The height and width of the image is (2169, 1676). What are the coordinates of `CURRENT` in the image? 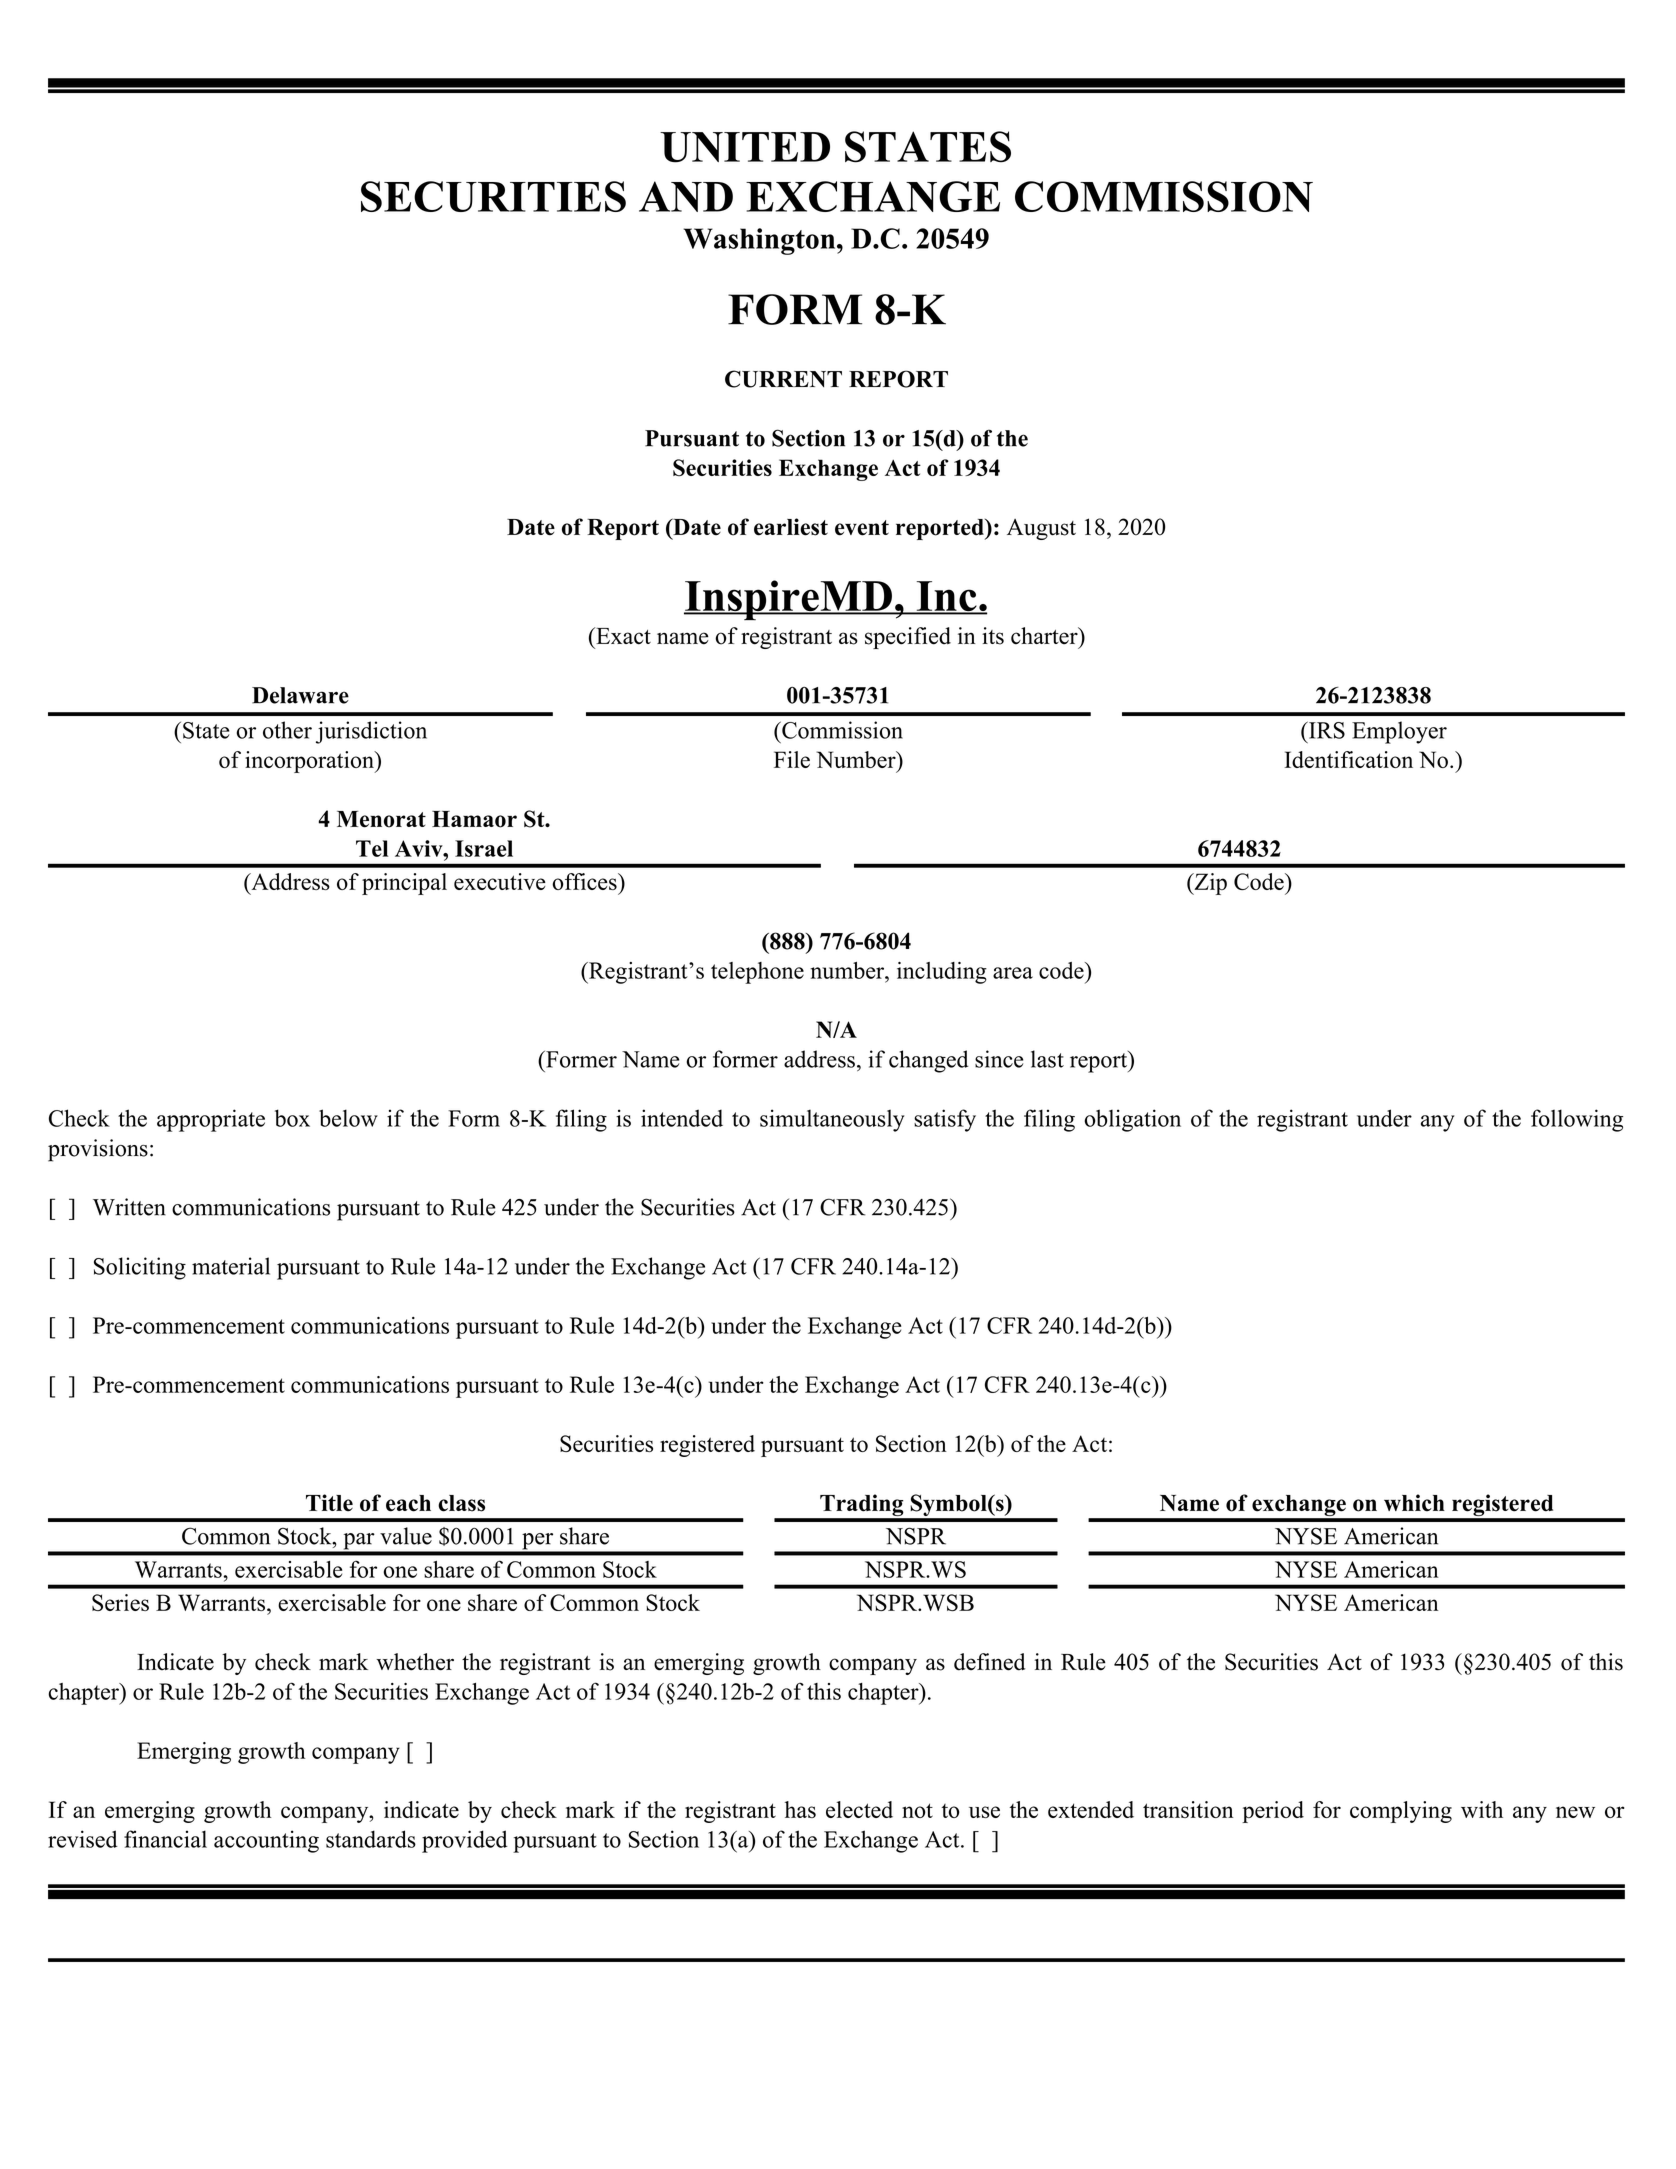 It's located at (783, 379).
